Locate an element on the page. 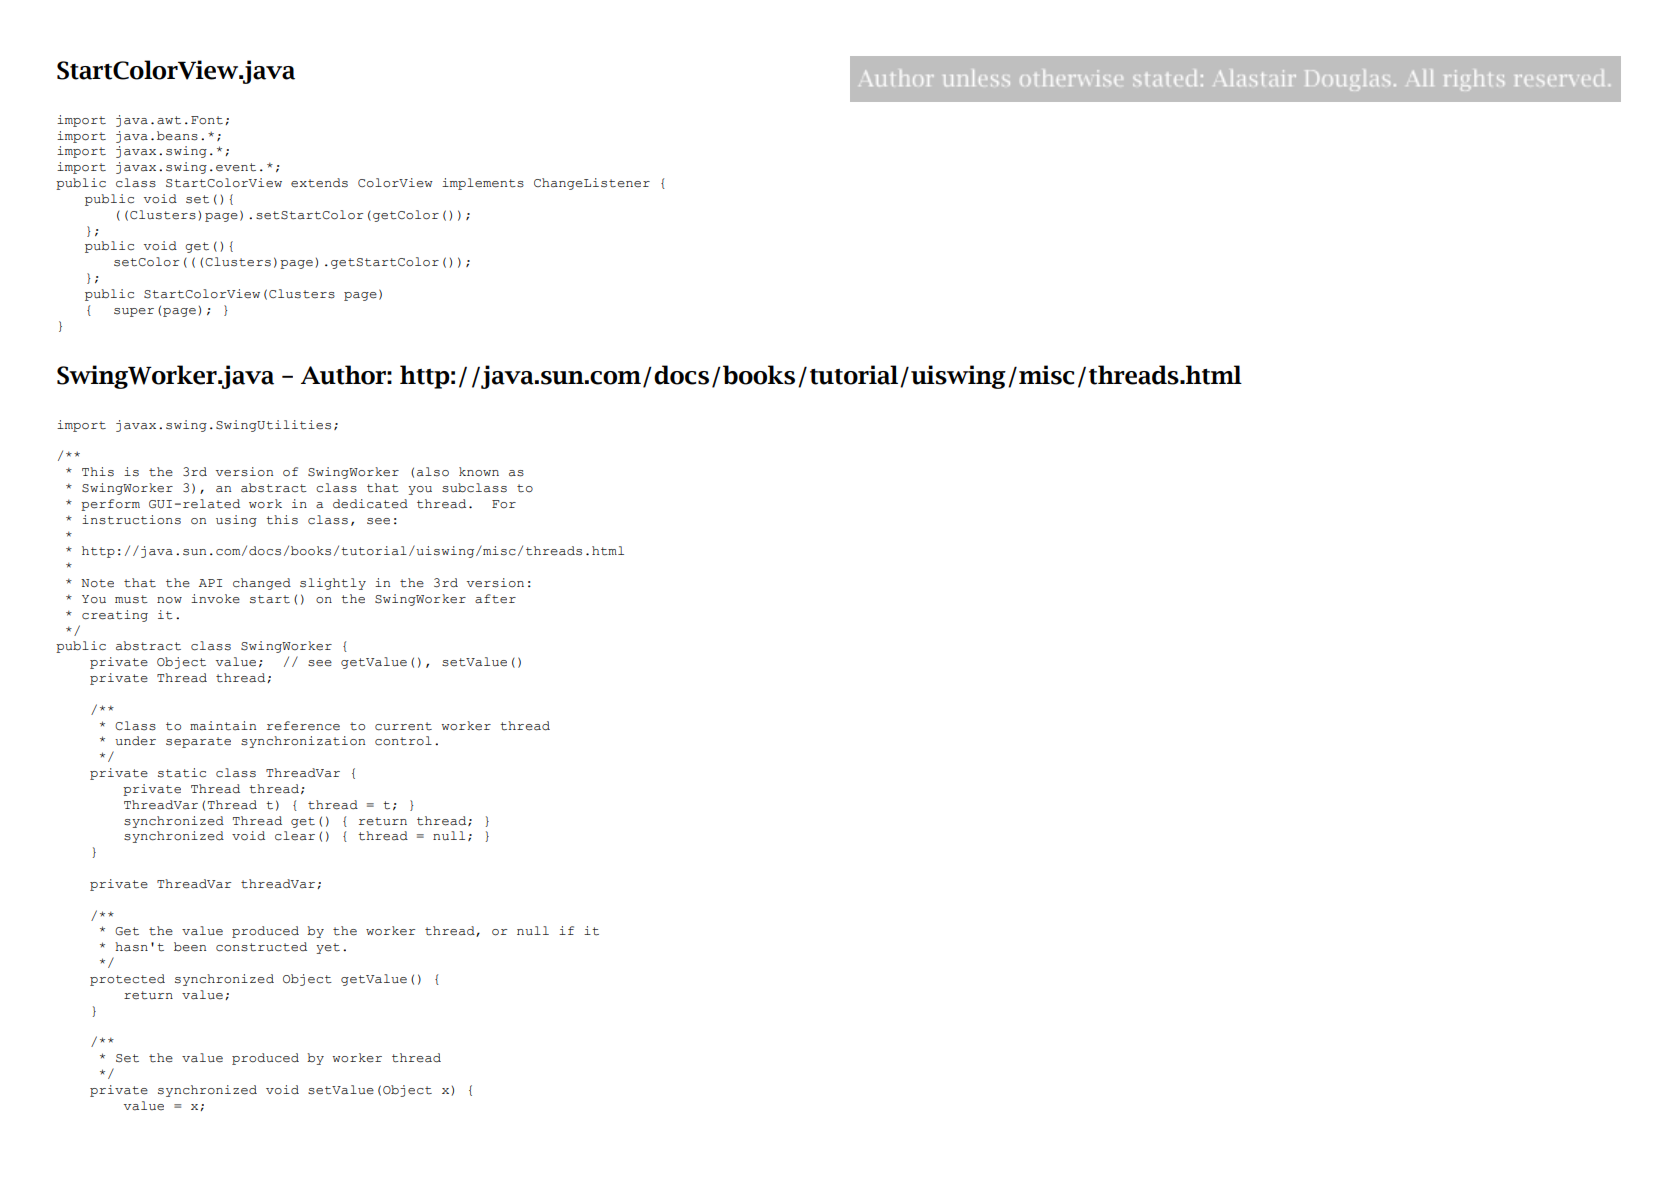  current is located at coordinates (403, 726).
